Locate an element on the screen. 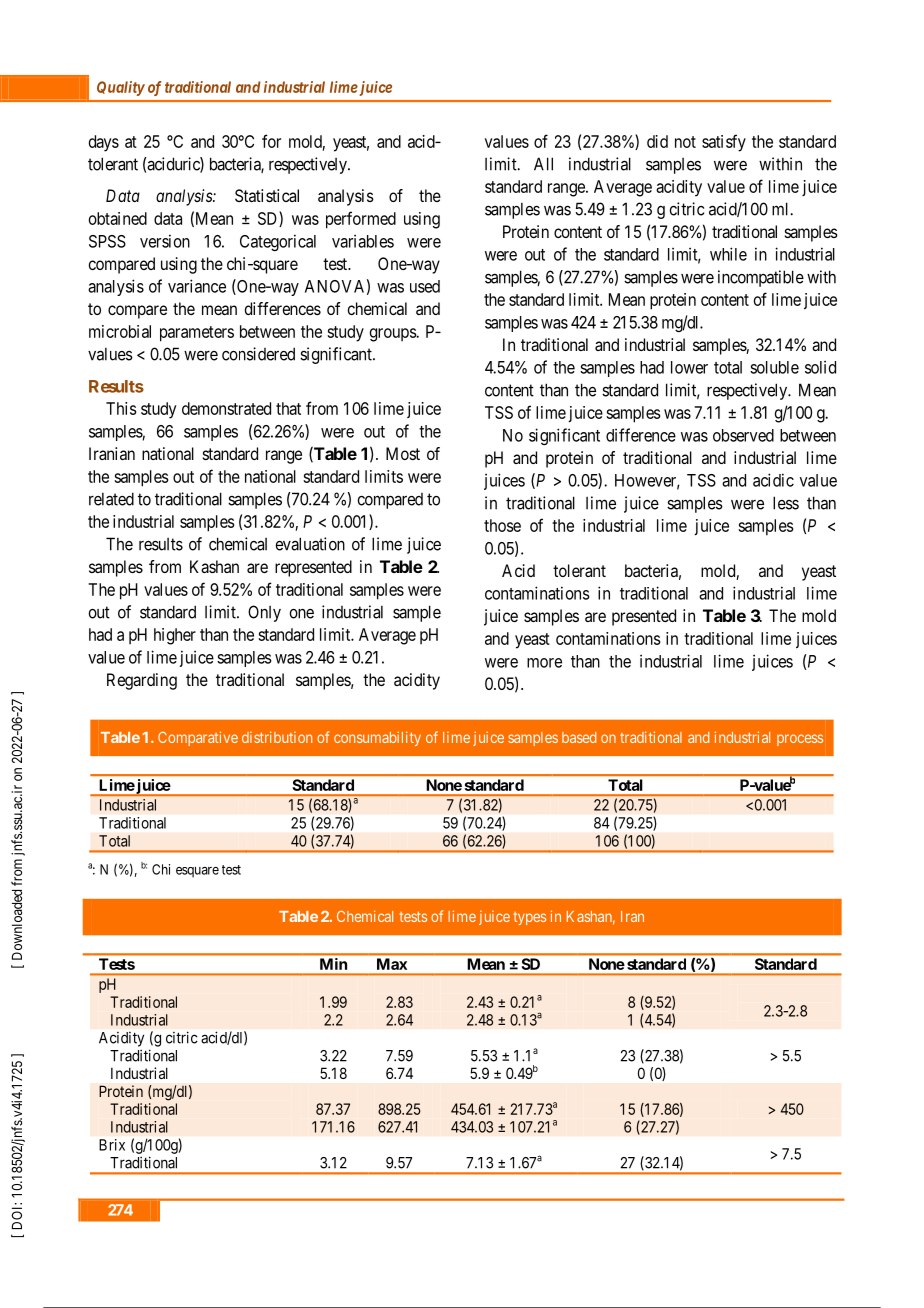 The width and height of the screenshot is (924, 1308). Quality is located at coordinates (121, 88).
